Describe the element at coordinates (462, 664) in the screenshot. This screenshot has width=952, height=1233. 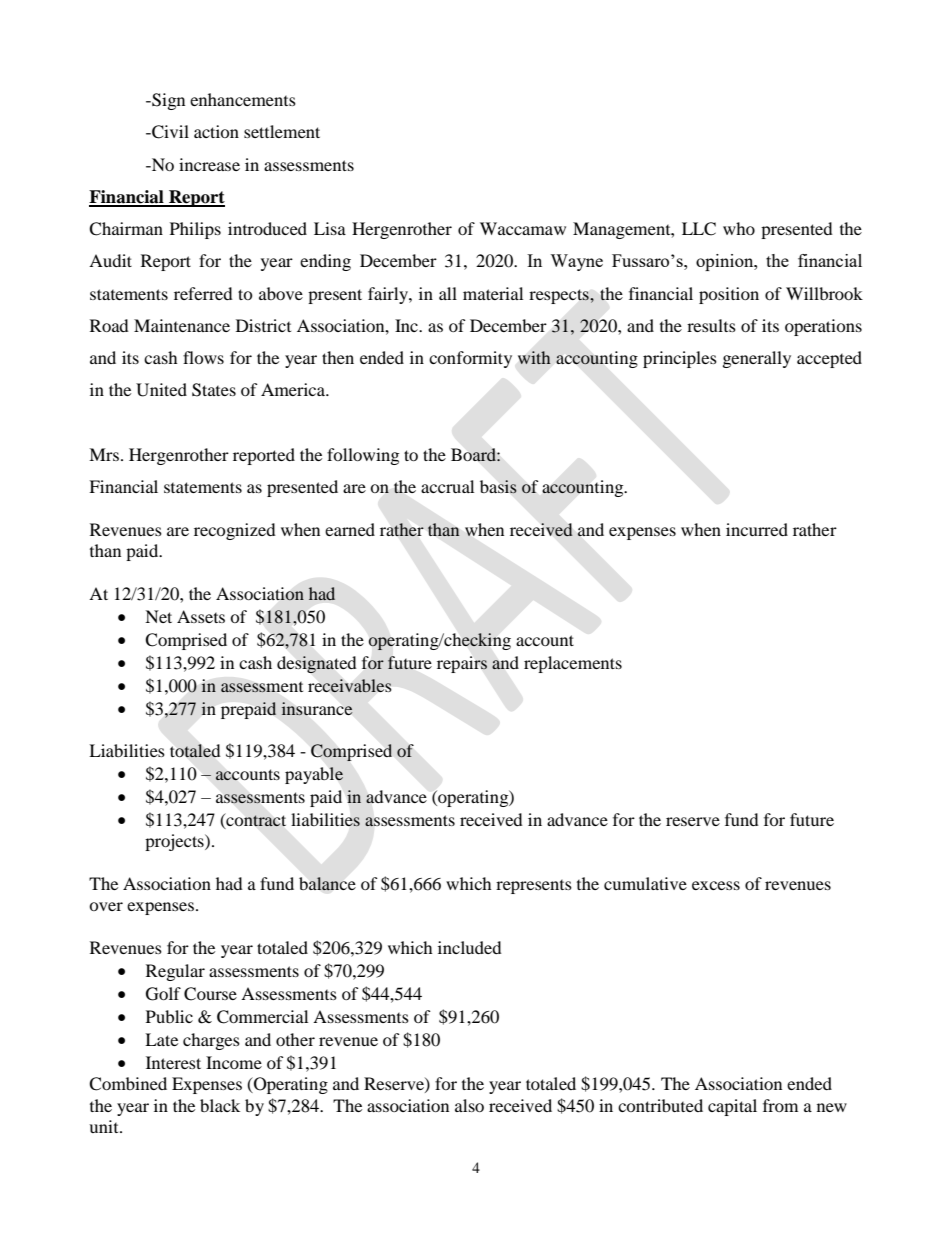
I see `repairs` at that location.
